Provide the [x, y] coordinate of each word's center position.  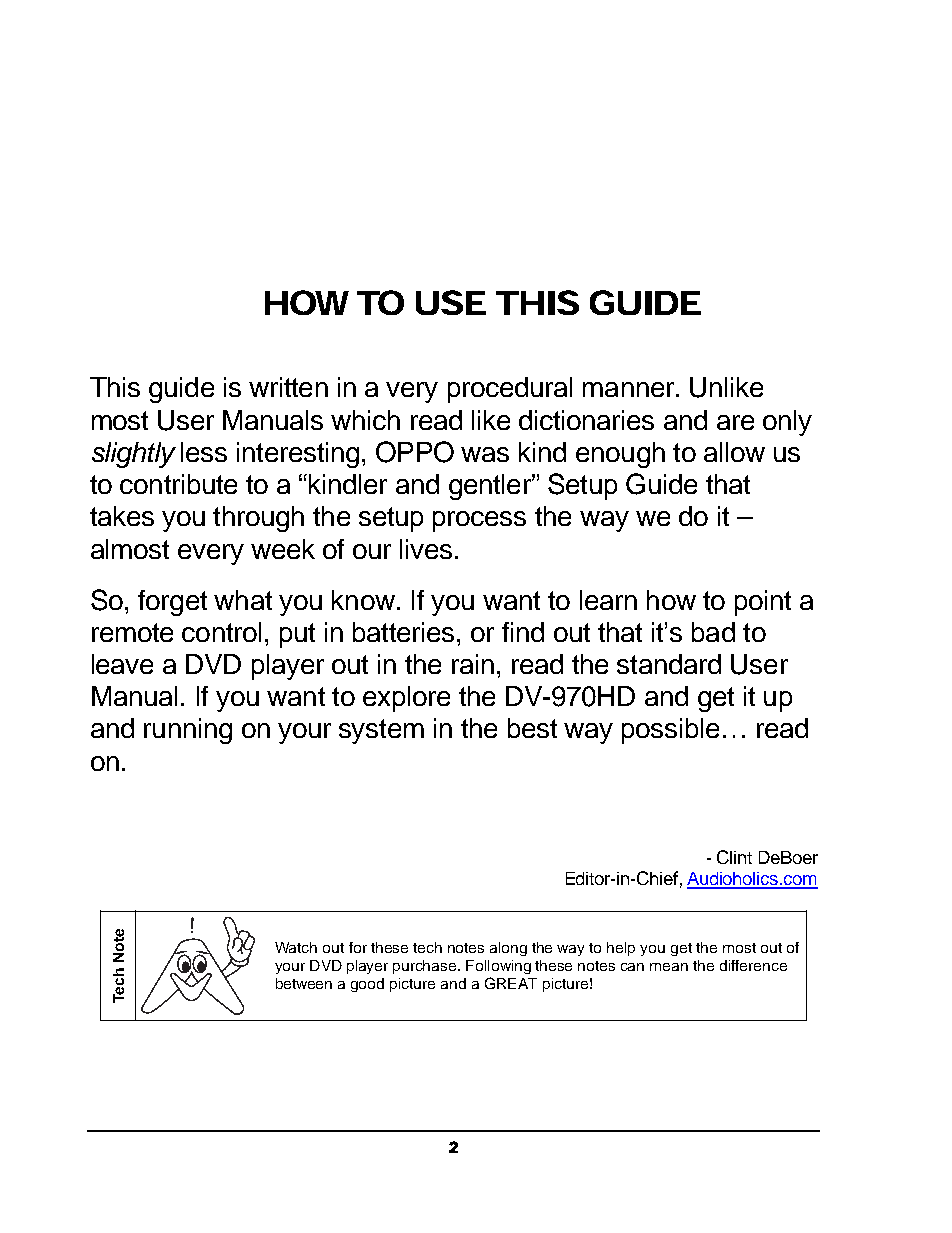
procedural [510, 390]
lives [426, 549]
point [763, 603]
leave [122, 664]
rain [473, 664]
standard [669, 664]
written [288, 387]
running [188, 731]
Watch [296, 947]
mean [669, 967]
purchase [426, 967]
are [735, 422]
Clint [734, 857]
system [381, 731]
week [283, 549]
